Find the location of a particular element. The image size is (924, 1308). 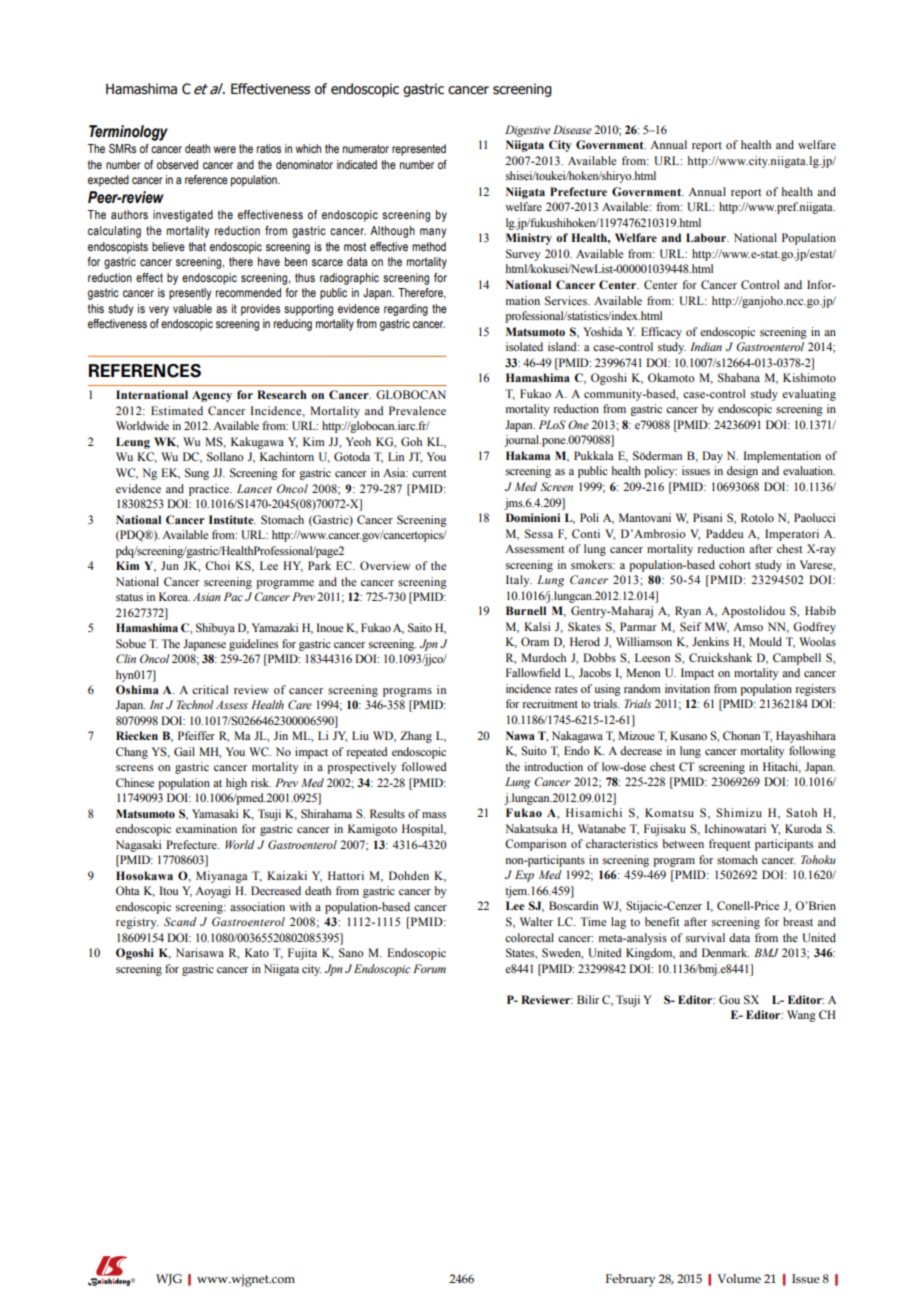

Forum is located at coordinates (429, 968).
